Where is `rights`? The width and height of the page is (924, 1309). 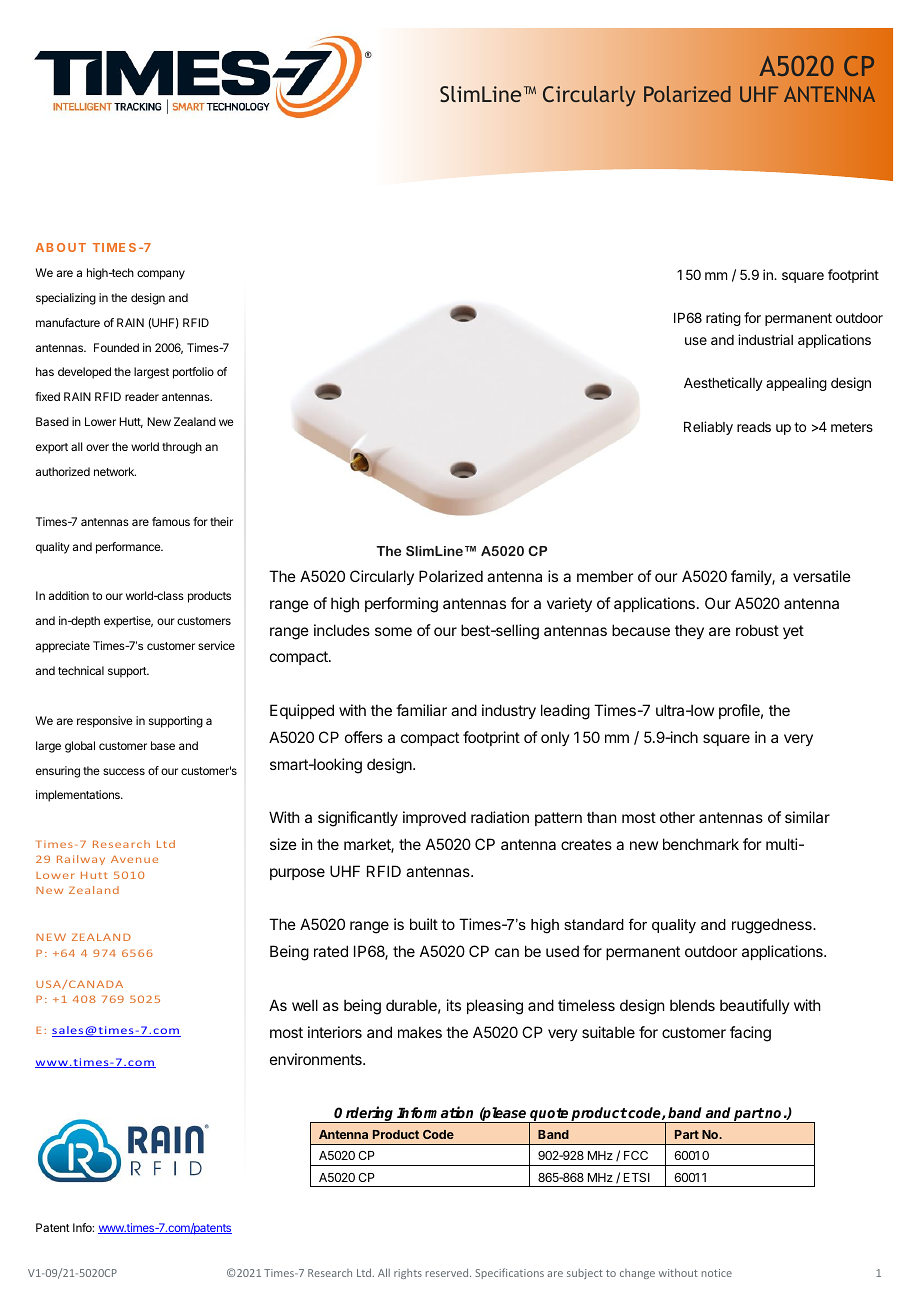
rights is located at coordinates (408, 1274).
